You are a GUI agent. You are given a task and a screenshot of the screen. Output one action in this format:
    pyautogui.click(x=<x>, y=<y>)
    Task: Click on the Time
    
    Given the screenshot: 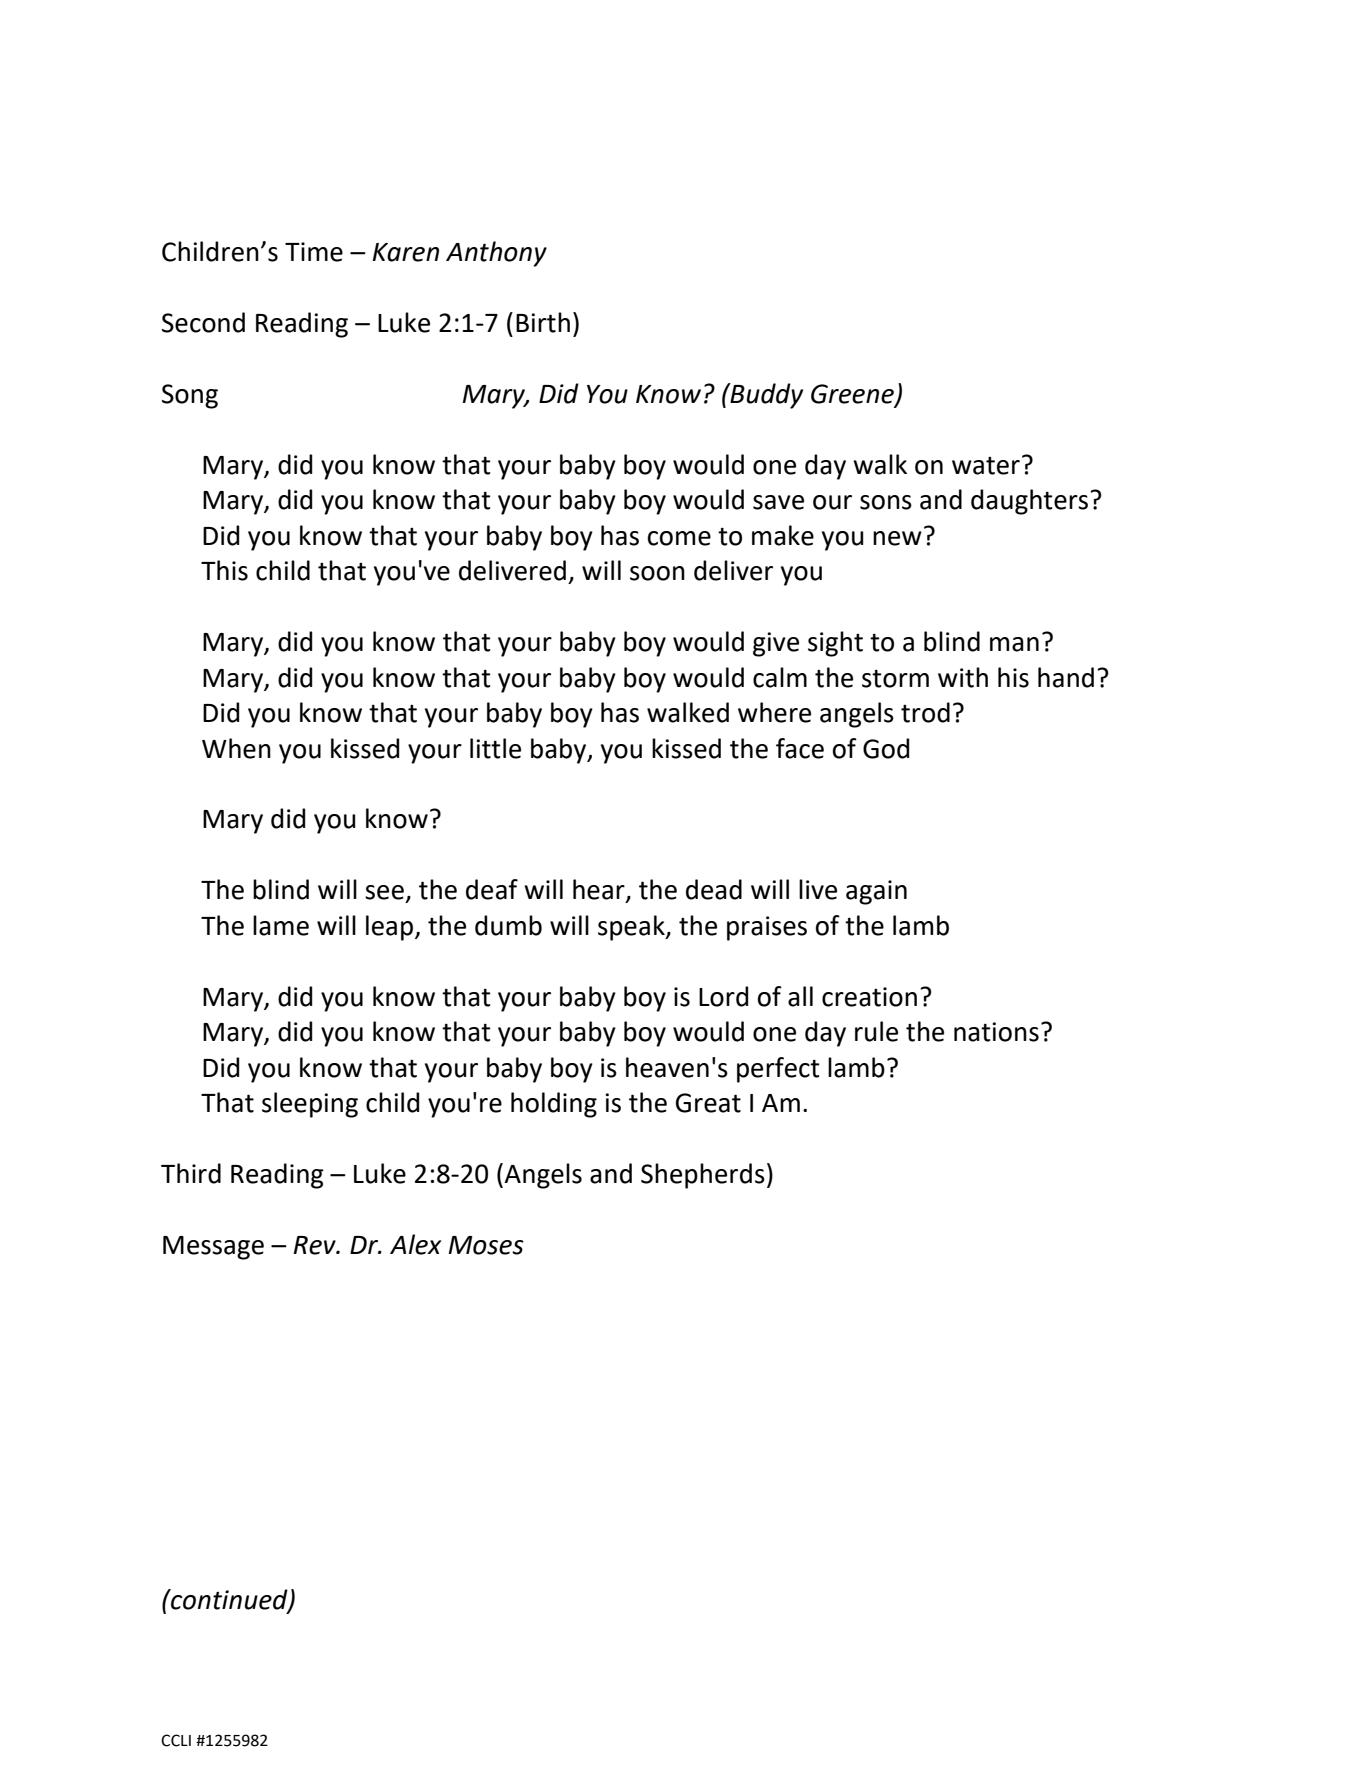 What is the action you would take?
    pyautogui.click(x=314, y=252)
